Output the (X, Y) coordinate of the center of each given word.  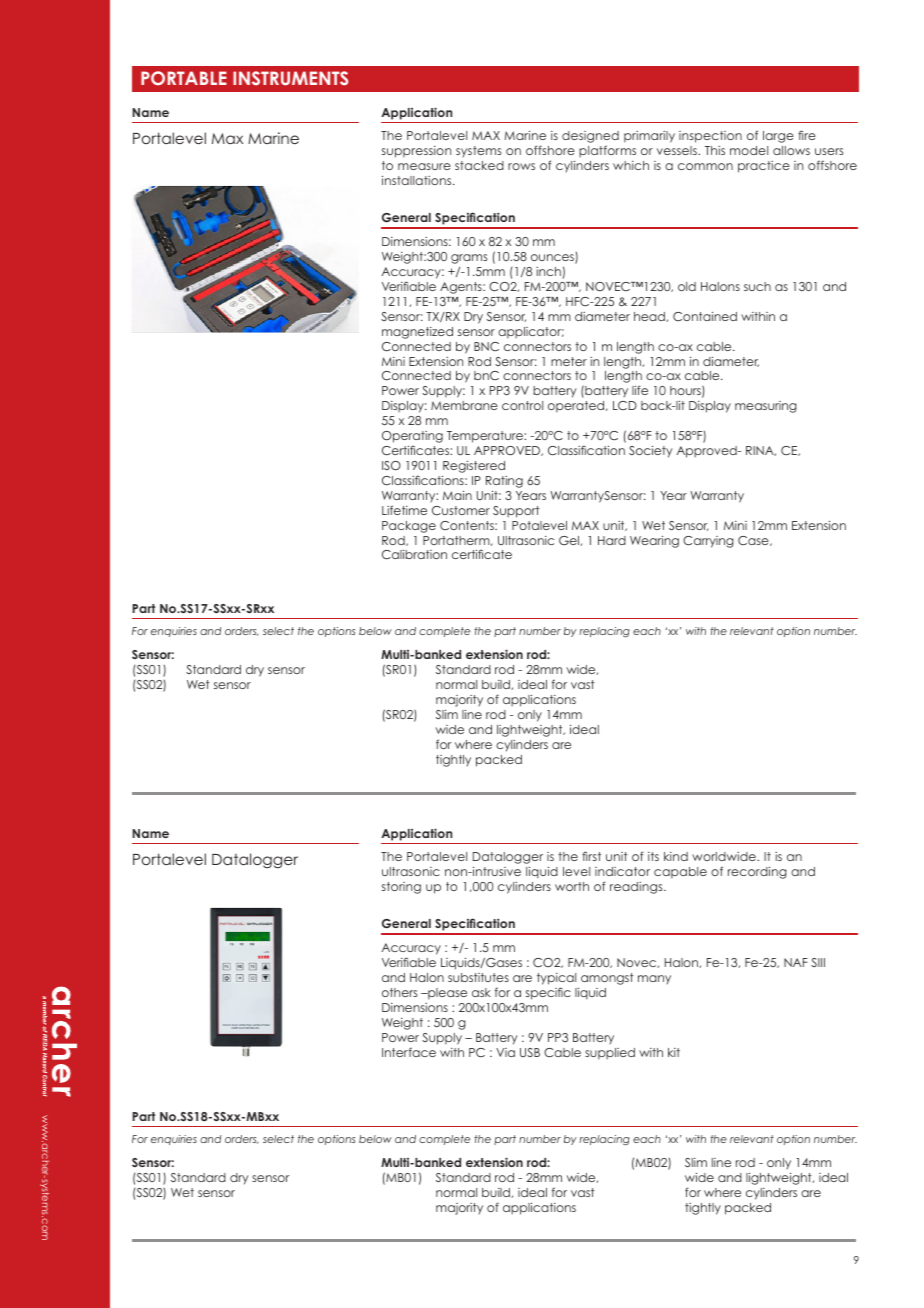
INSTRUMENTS (290, 78)
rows (521, 166)
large (778, 137)
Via (505, 1052)
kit (674, 1052)
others (399, 992)
